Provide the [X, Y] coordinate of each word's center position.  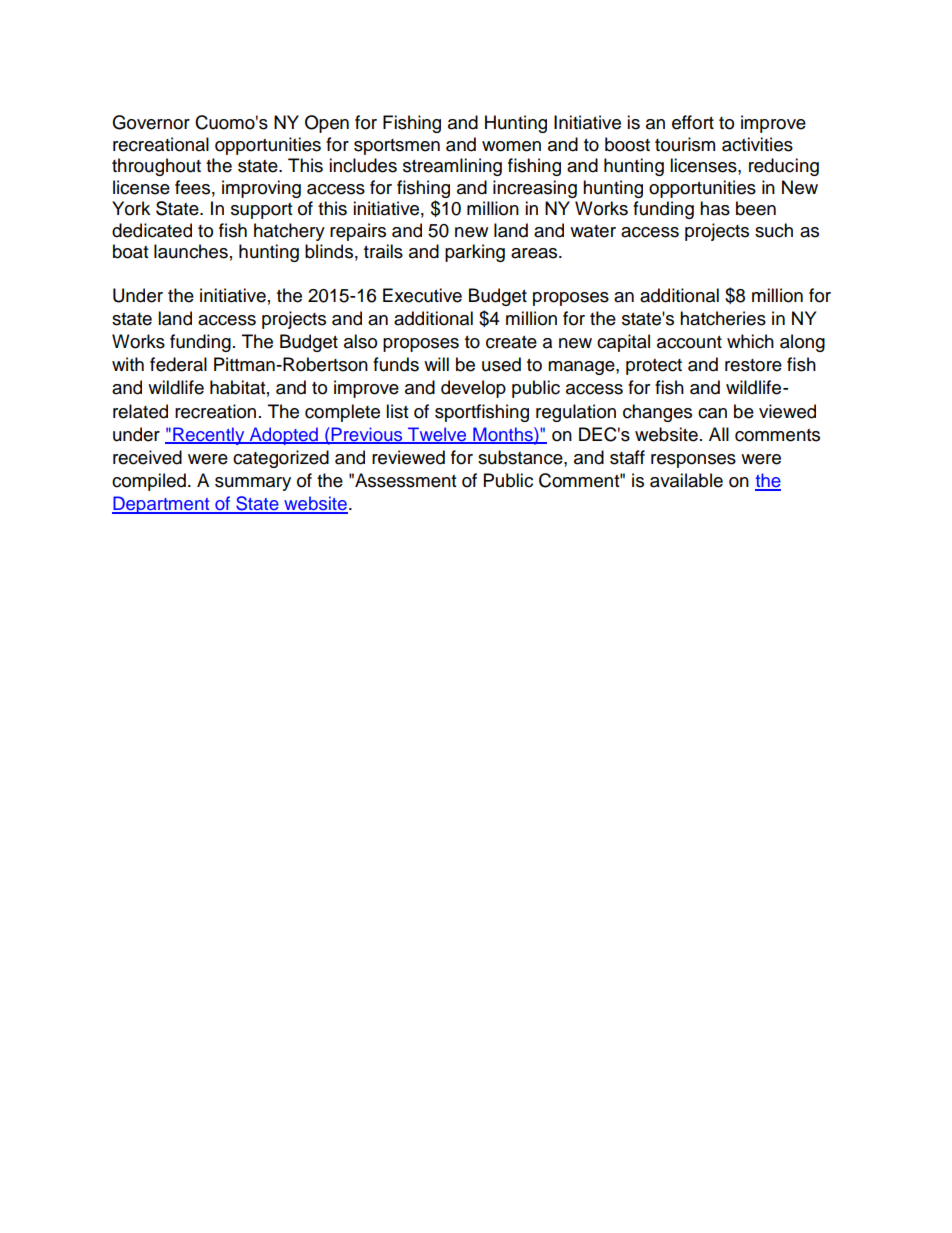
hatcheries [723, 318]
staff [627, 457]
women [511, 146]
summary [253, 484]
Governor [151, 122]
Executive [422, 295]
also [360, 341]
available [686, 480]
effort [693, 122]
